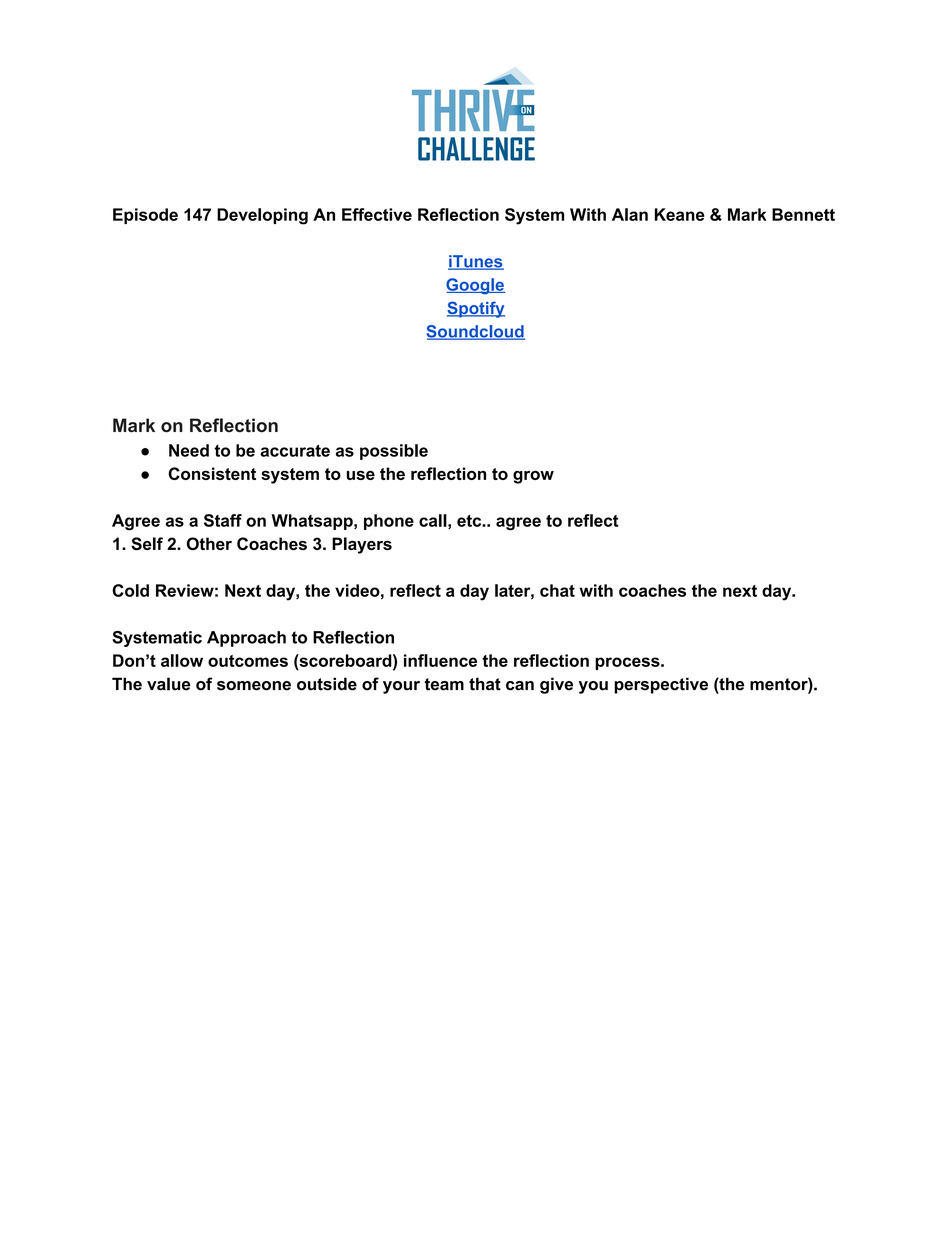 This page has width=952, height=1233. I want to click on Keane, so click(680, 214).
